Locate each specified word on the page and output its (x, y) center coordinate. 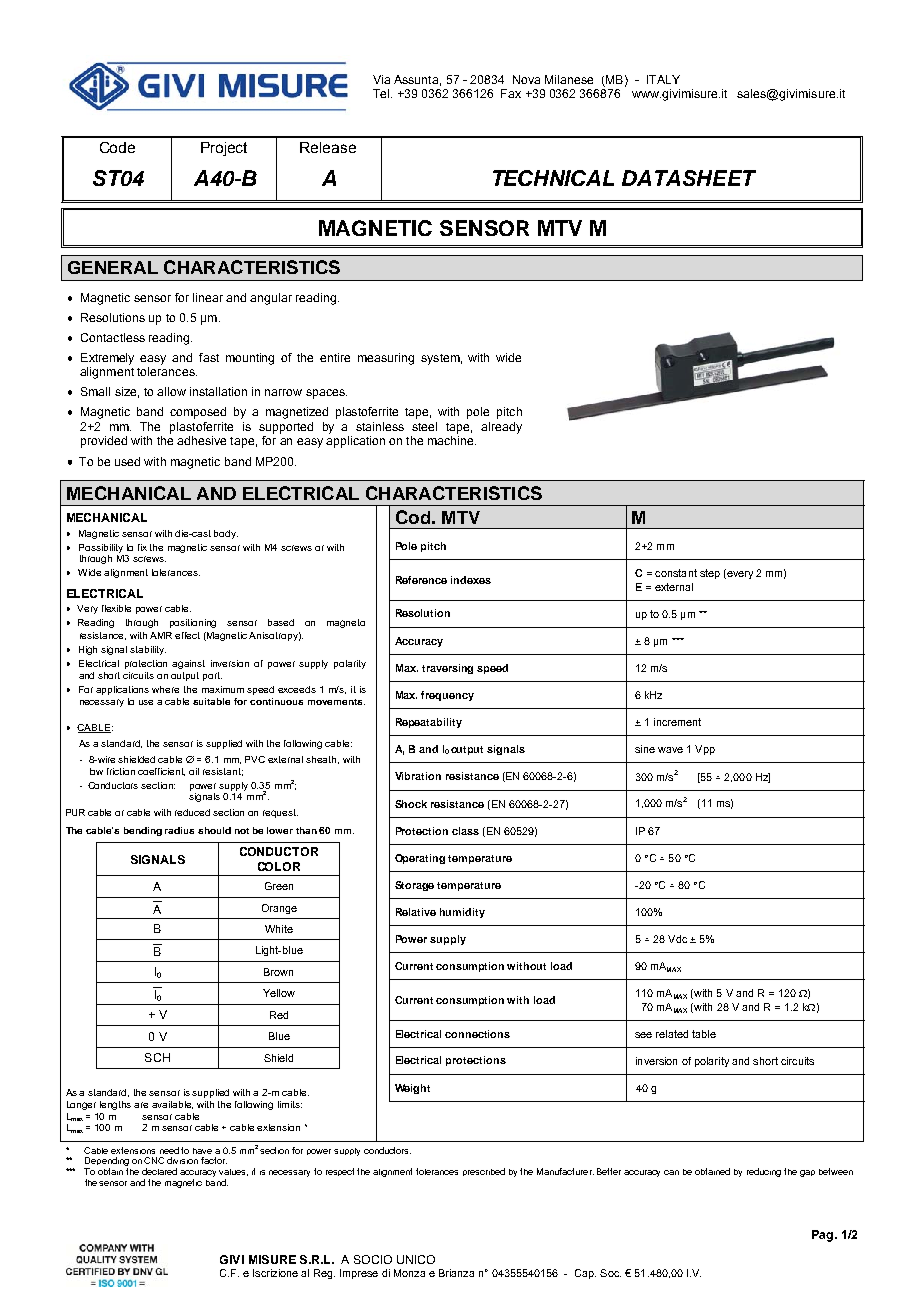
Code (117, 147)
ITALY (663, 79)
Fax (511, 93)
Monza (409, 1273)
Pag (822, 1236)
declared (159, 1171)
